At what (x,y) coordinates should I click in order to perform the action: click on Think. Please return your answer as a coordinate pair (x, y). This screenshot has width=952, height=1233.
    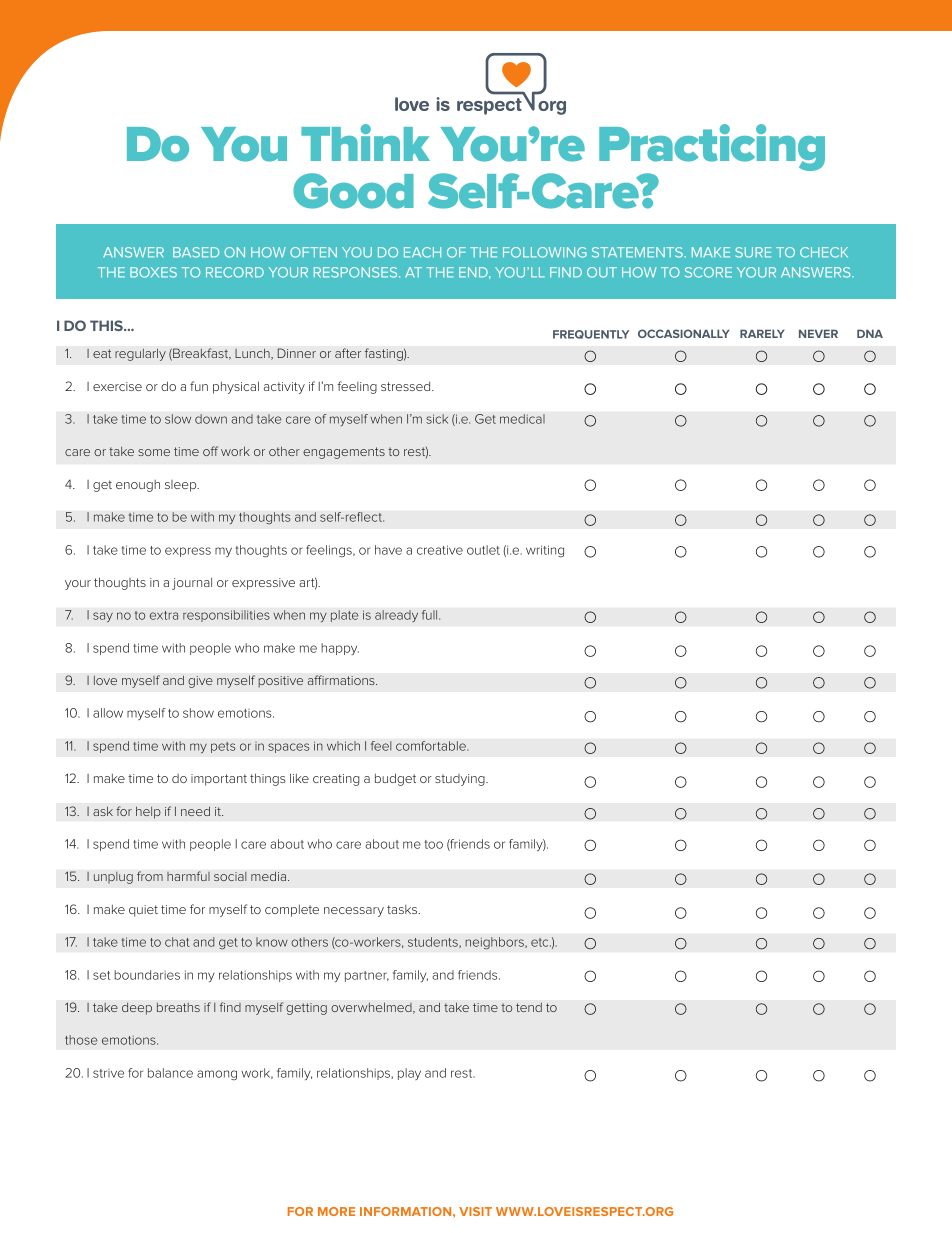
    Looking at the image, I should click on (365, 142).
